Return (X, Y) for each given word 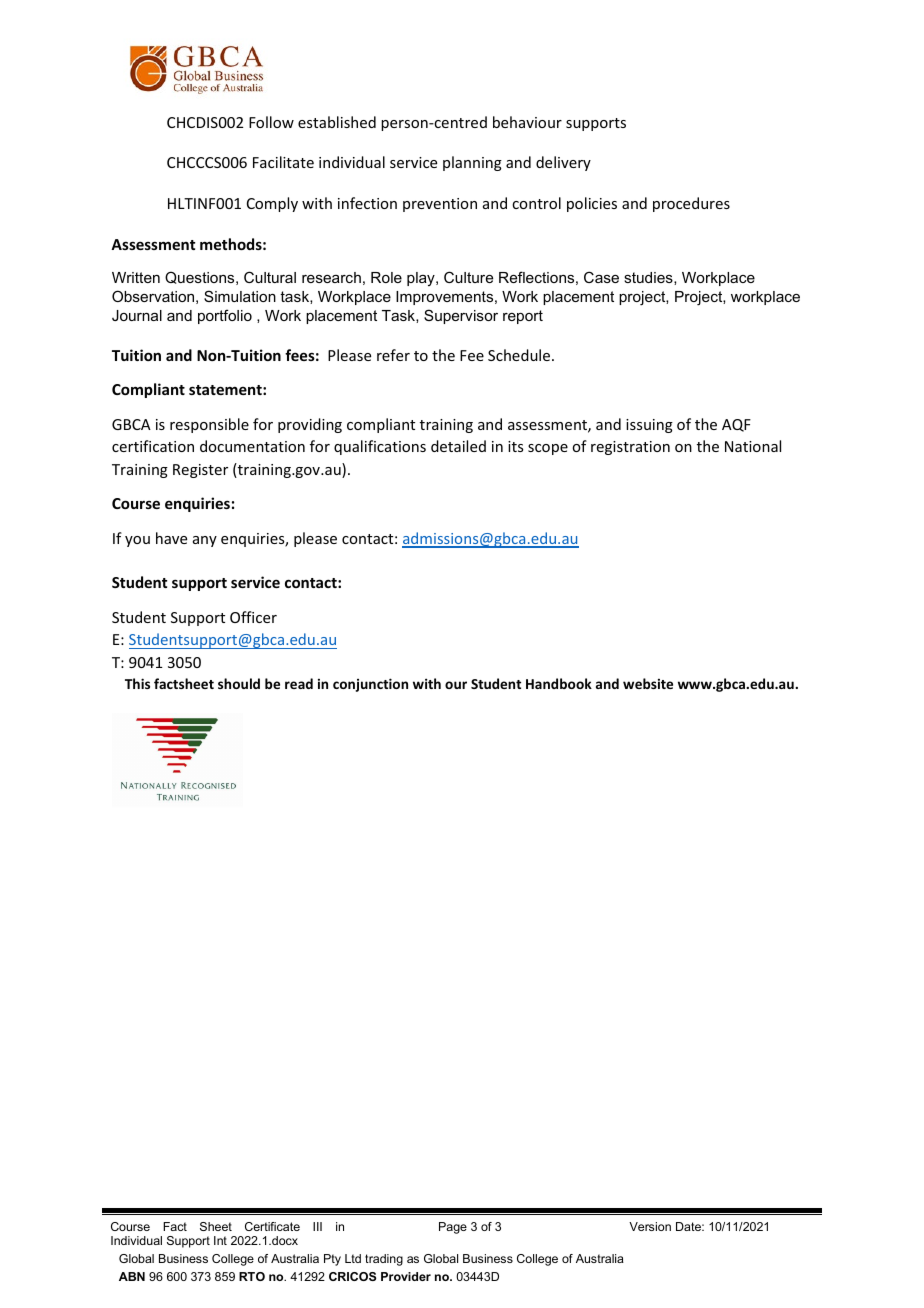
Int (220, 1240)
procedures (691, 204)
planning (472, 163)
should (239, 683)
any (205, 541)
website (648, 683)
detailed (458, 446)
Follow (271, 122)
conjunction (370, 685)
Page (453, 1228)
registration (630, 448)
